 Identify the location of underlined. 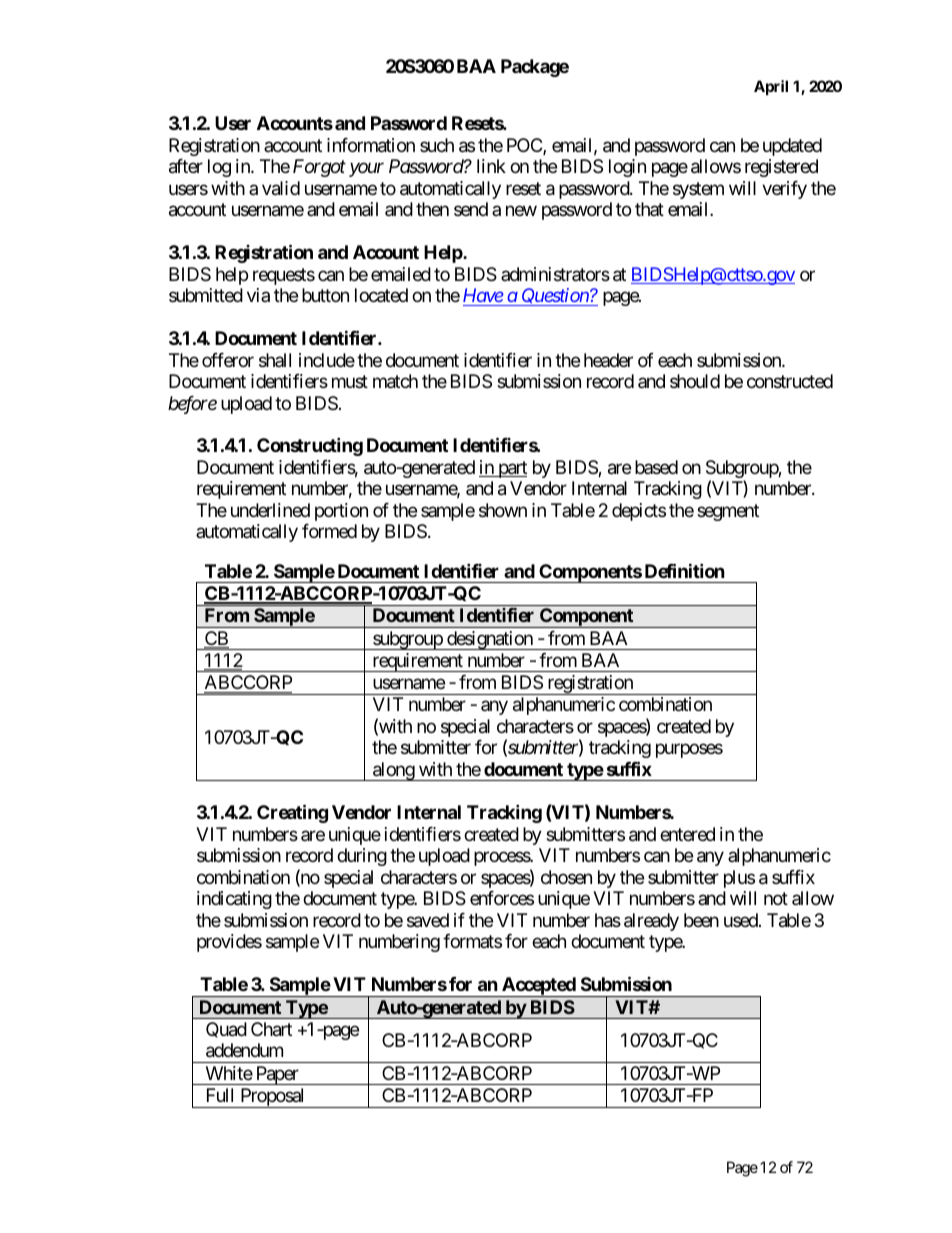
(270, 510).
